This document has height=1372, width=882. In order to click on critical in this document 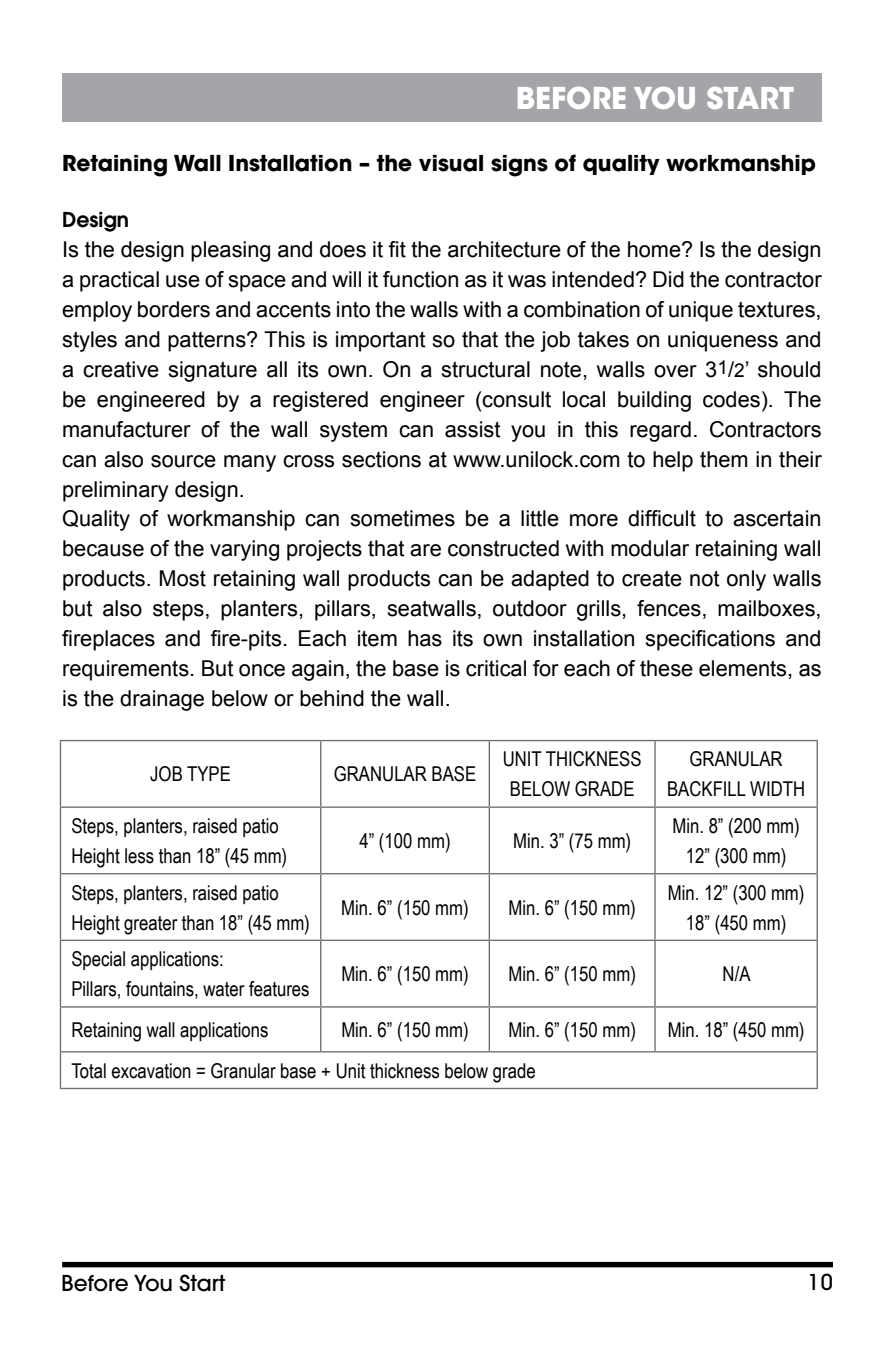, I will do `click(496, 668)`.
